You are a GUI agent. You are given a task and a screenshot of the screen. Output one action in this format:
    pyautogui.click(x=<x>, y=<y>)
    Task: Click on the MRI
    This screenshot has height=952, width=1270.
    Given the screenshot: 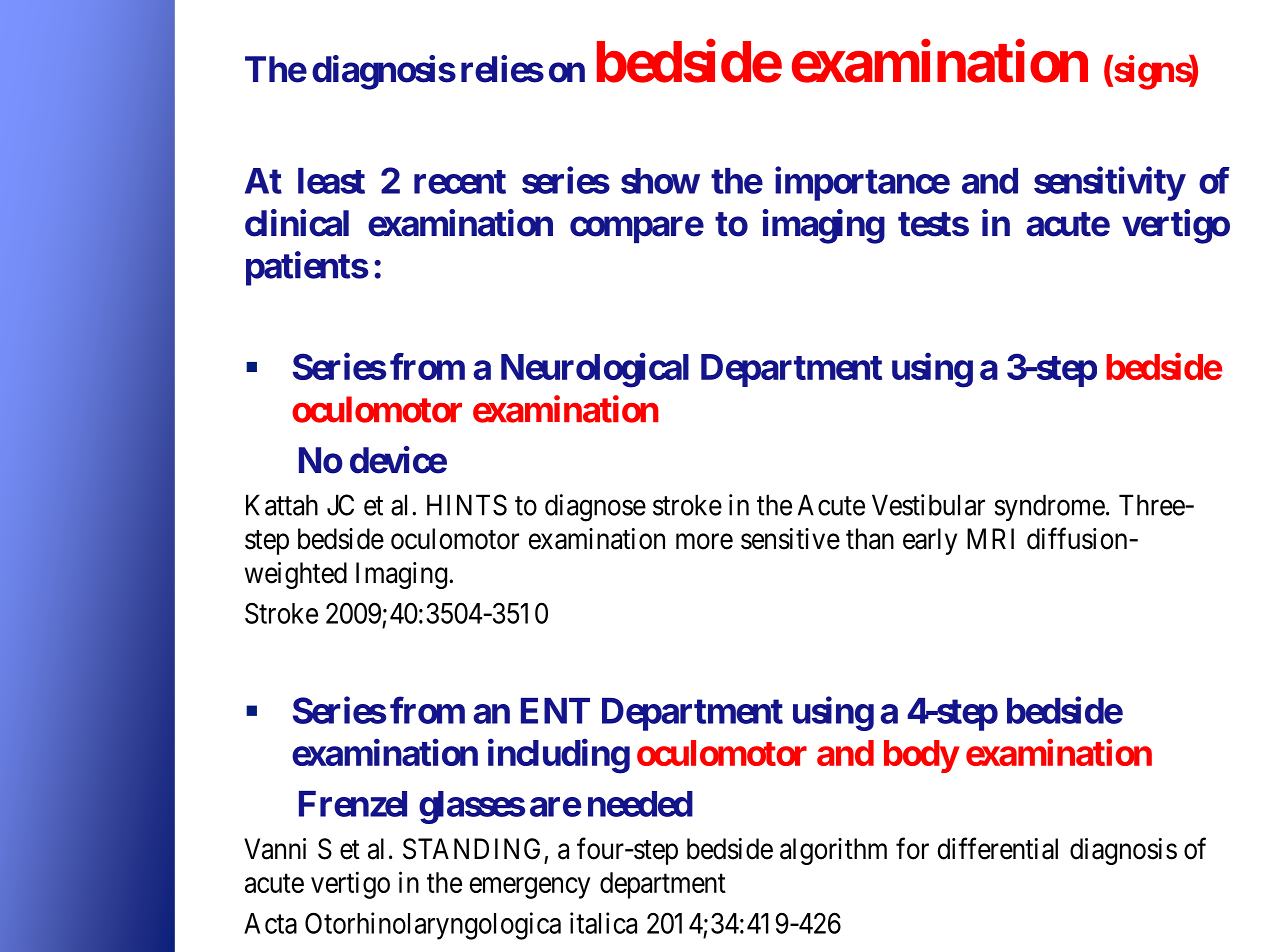 What is the action you would take?
    pyautogui.click(x=990, y=538)
